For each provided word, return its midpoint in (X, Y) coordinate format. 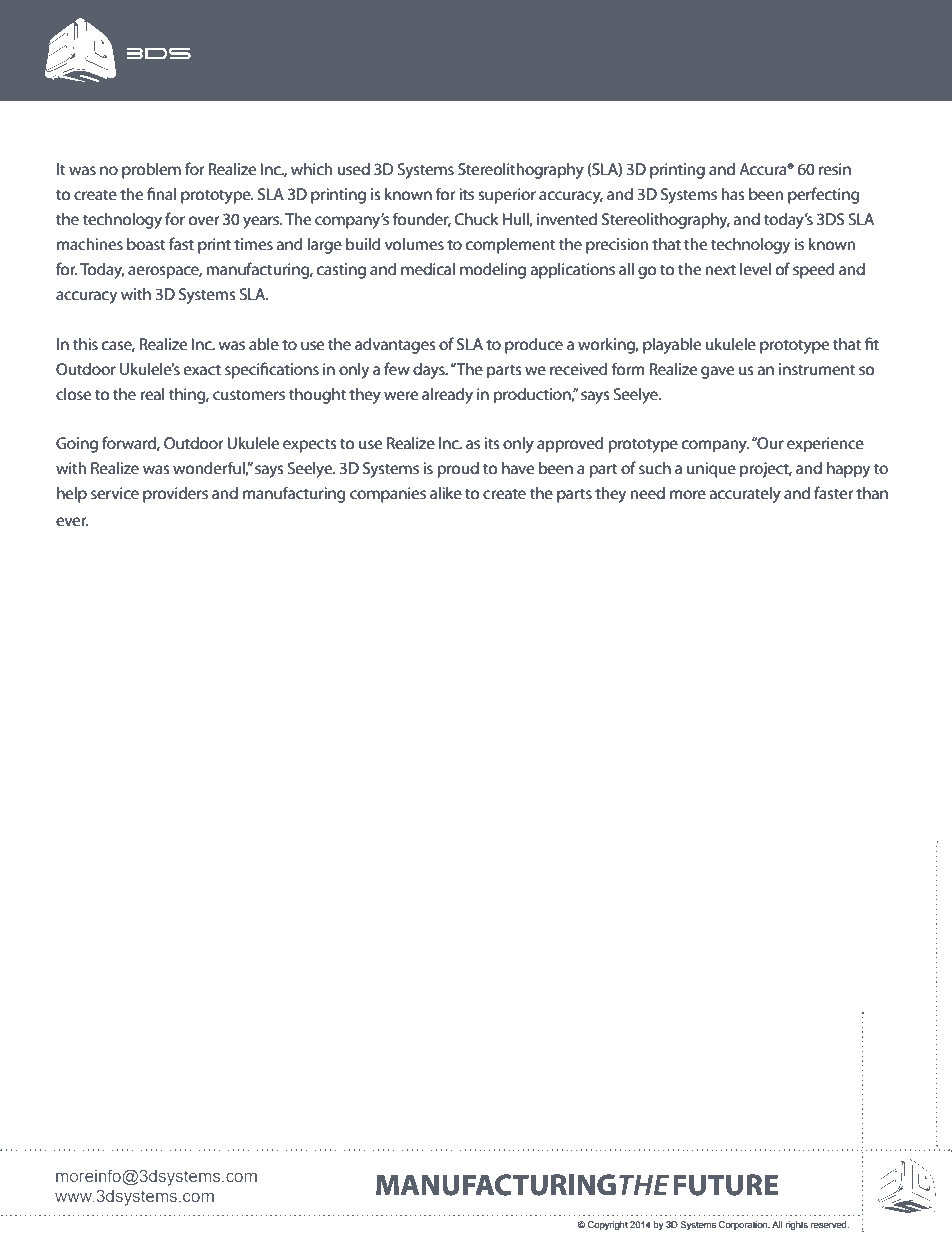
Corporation (744, 1225)
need (647, 493)
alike (446, 493)
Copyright (608, 1225)
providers (175, 495)
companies (388, 495)
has (732, 194)
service (115, 493)
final (161, 193)
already (447, 396)
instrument (817, 369)
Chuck (477, 219)
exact (202, 370)
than (872, 493)
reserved (830, 1224)
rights (797, 1225)
